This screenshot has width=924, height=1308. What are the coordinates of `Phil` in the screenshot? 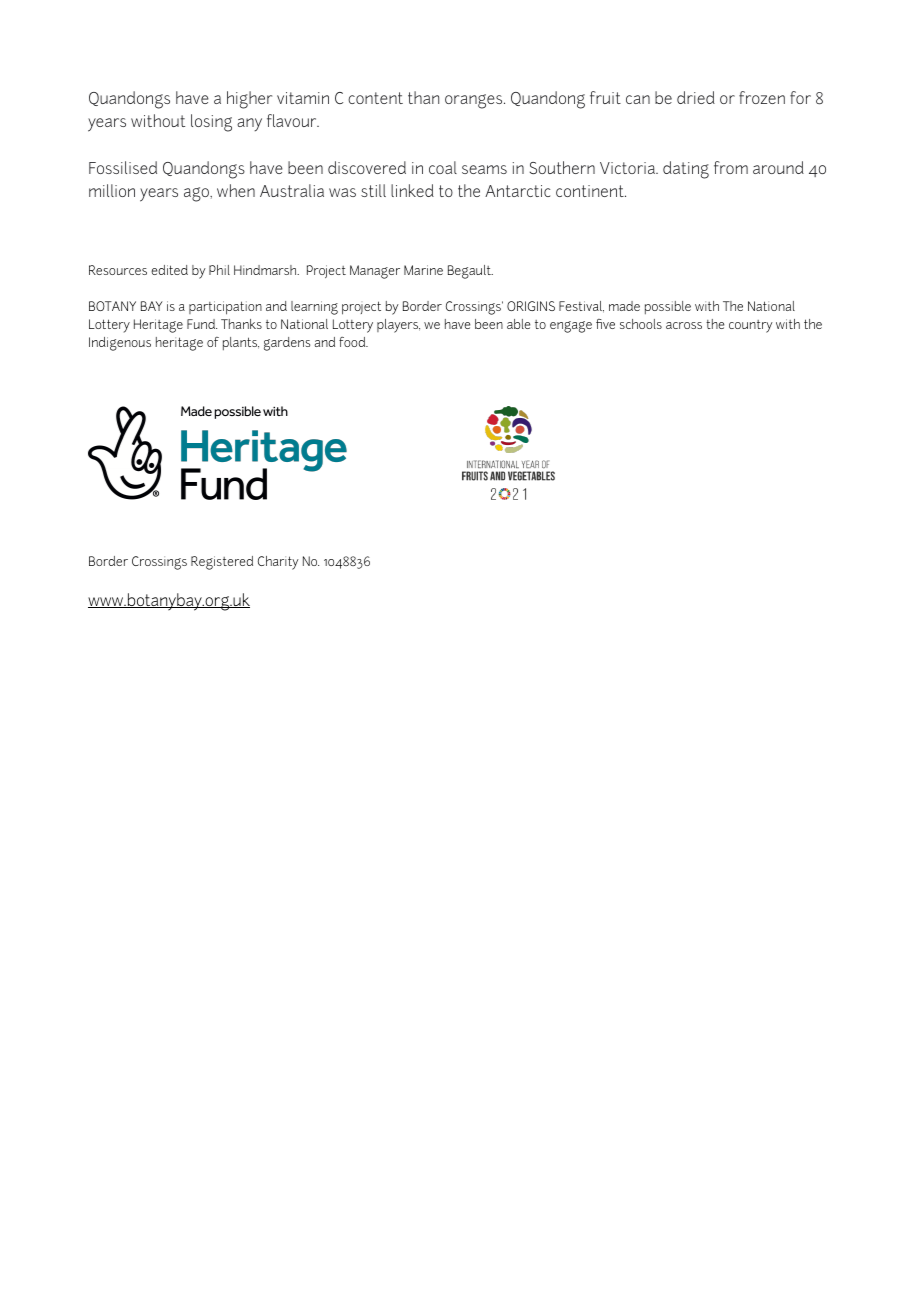 It's located at (219, 270).
